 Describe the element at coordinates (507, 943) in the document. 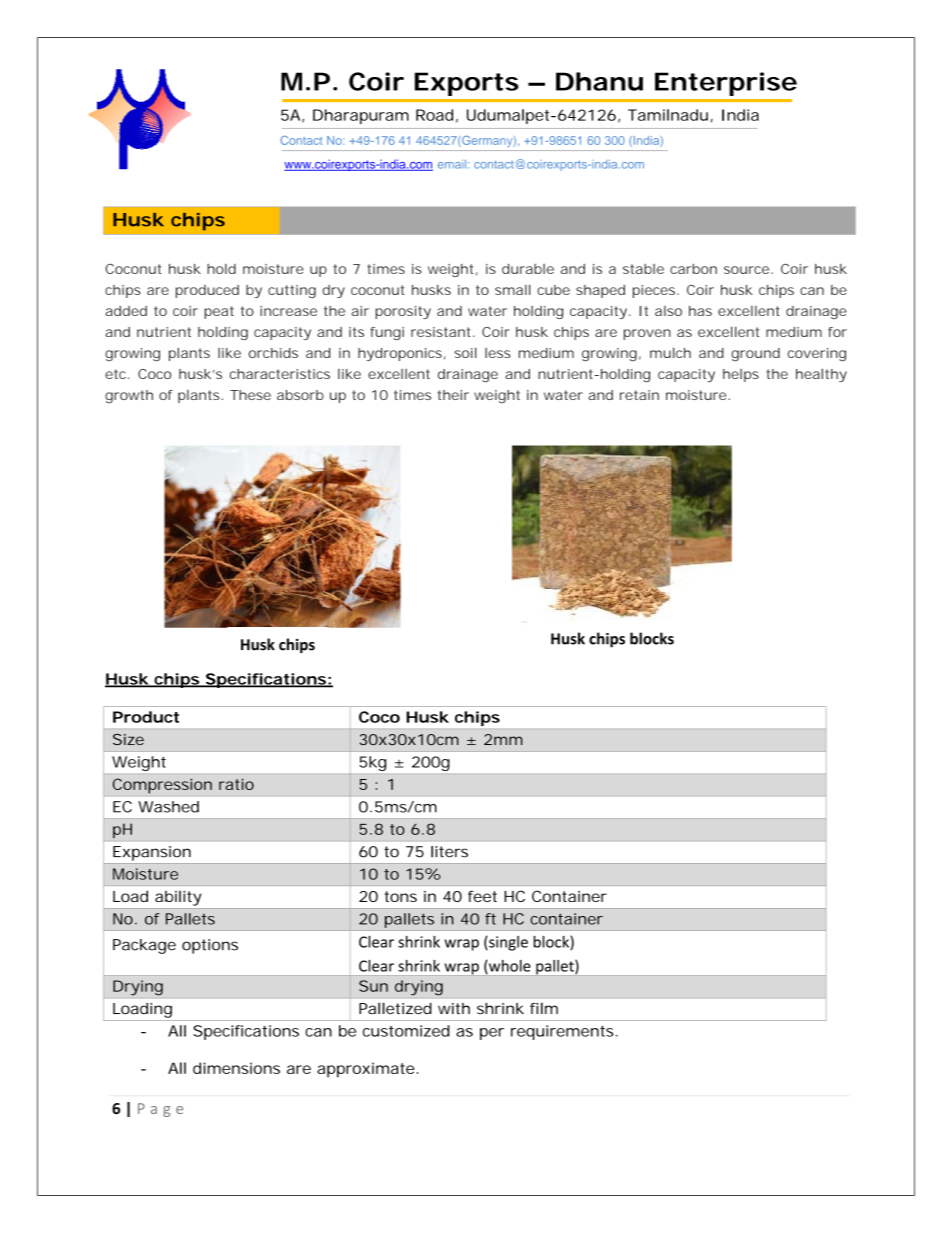

I see `single` at that location.
